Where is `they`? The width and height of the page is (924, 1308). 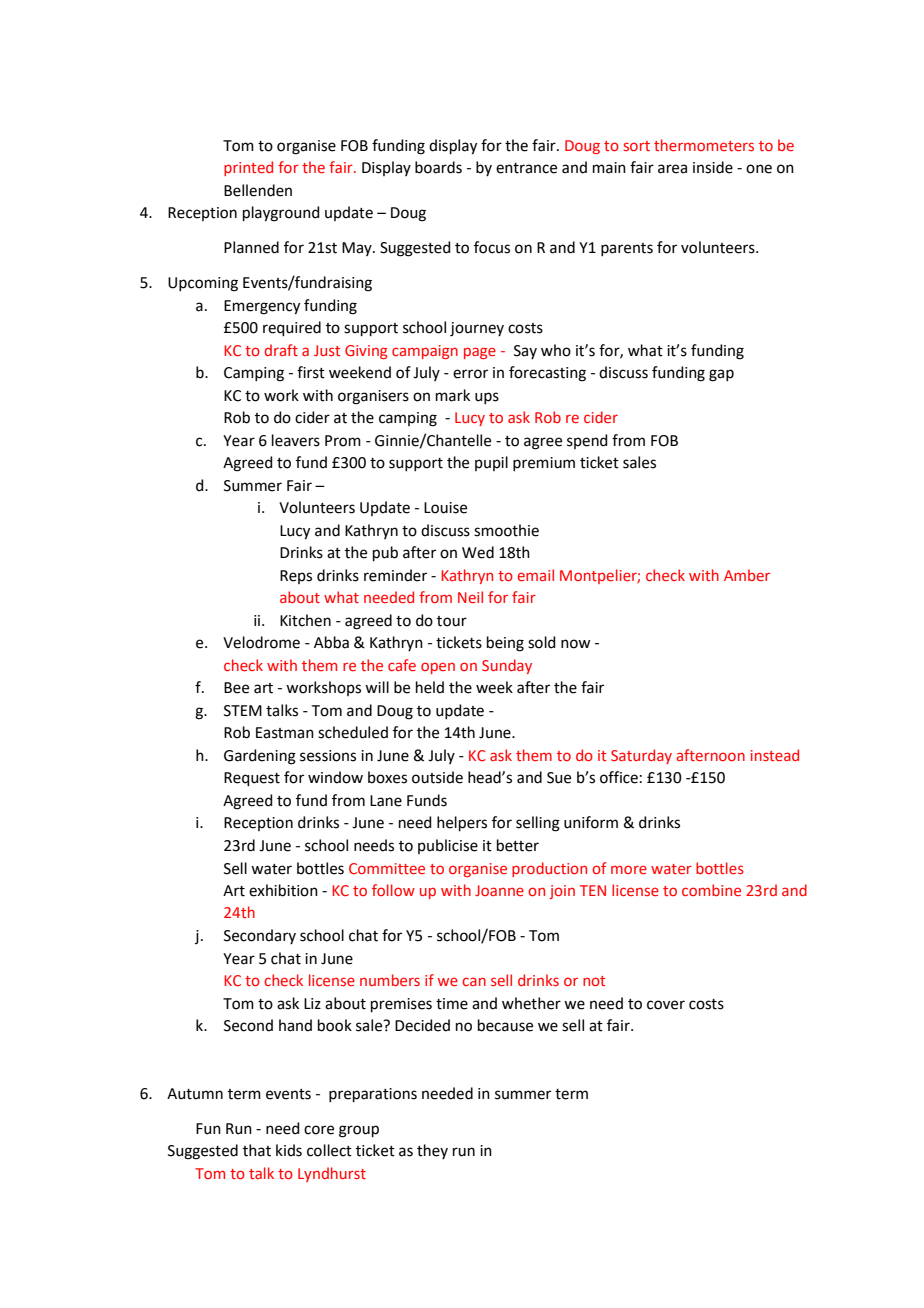 they is located at coordinates (432, 1151).
